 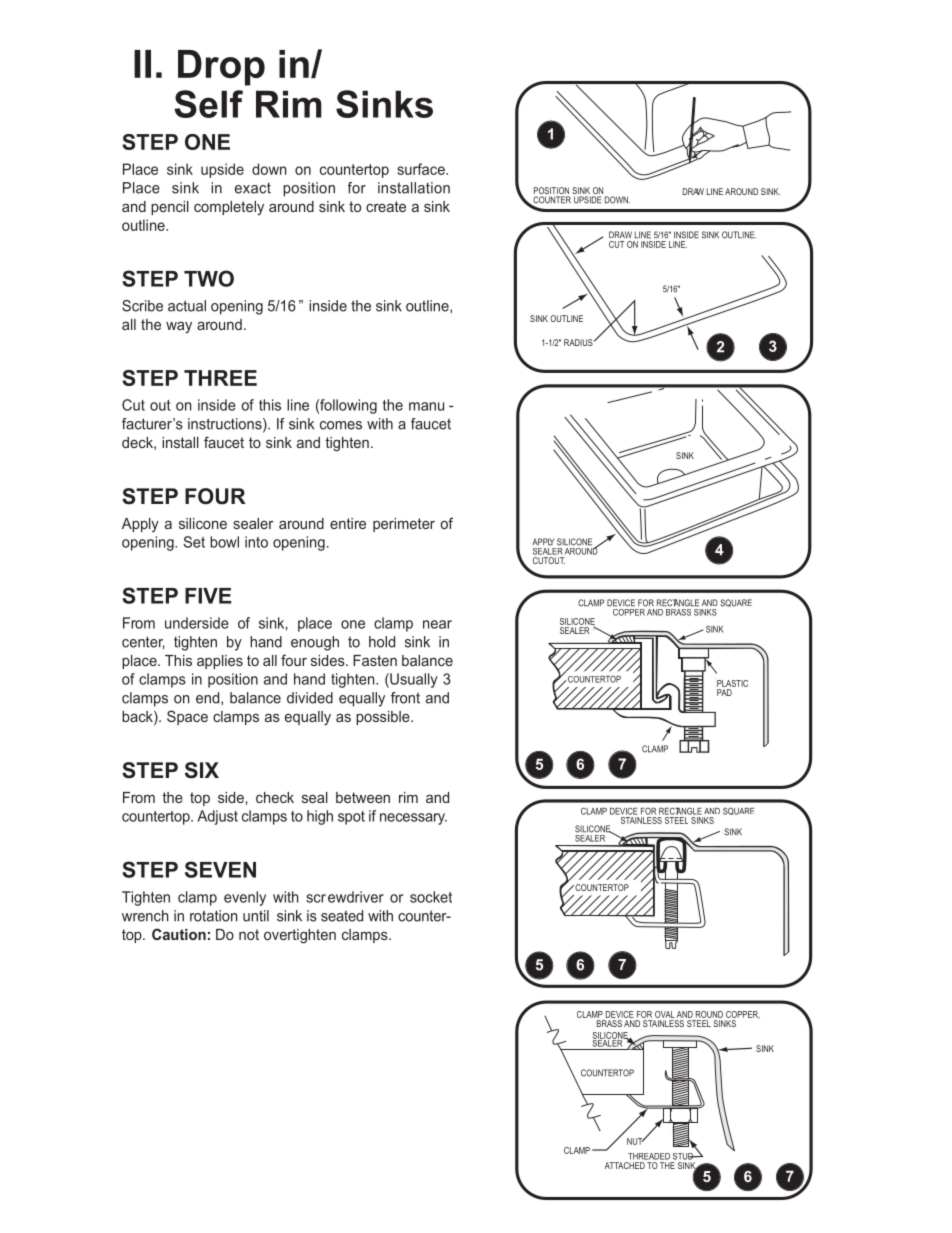 I want to click on surface, so click(x=422, y=169).
